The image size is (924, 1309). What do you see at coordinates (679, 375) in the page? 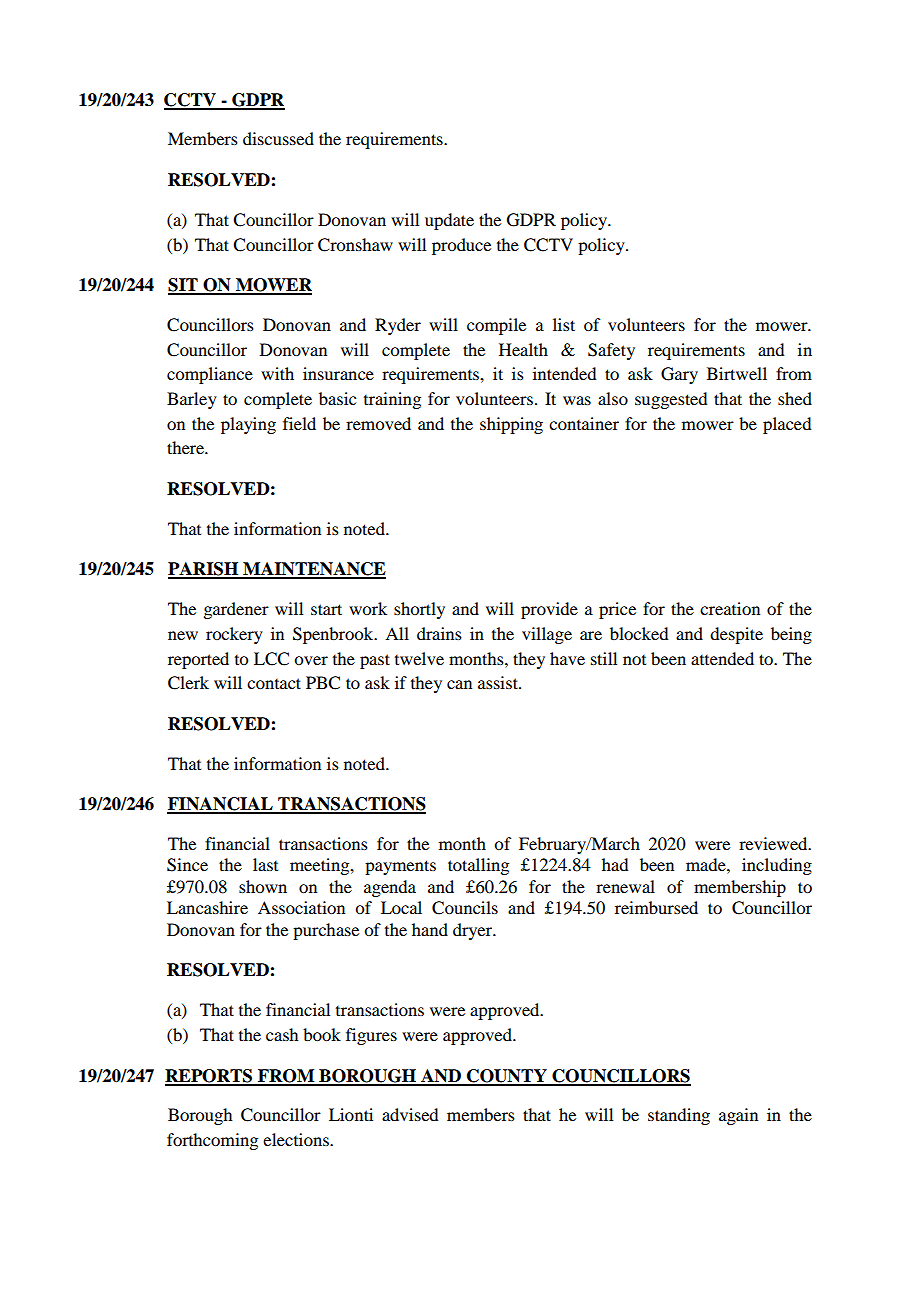
I see `Gary` at bounding box center [679, 375].
